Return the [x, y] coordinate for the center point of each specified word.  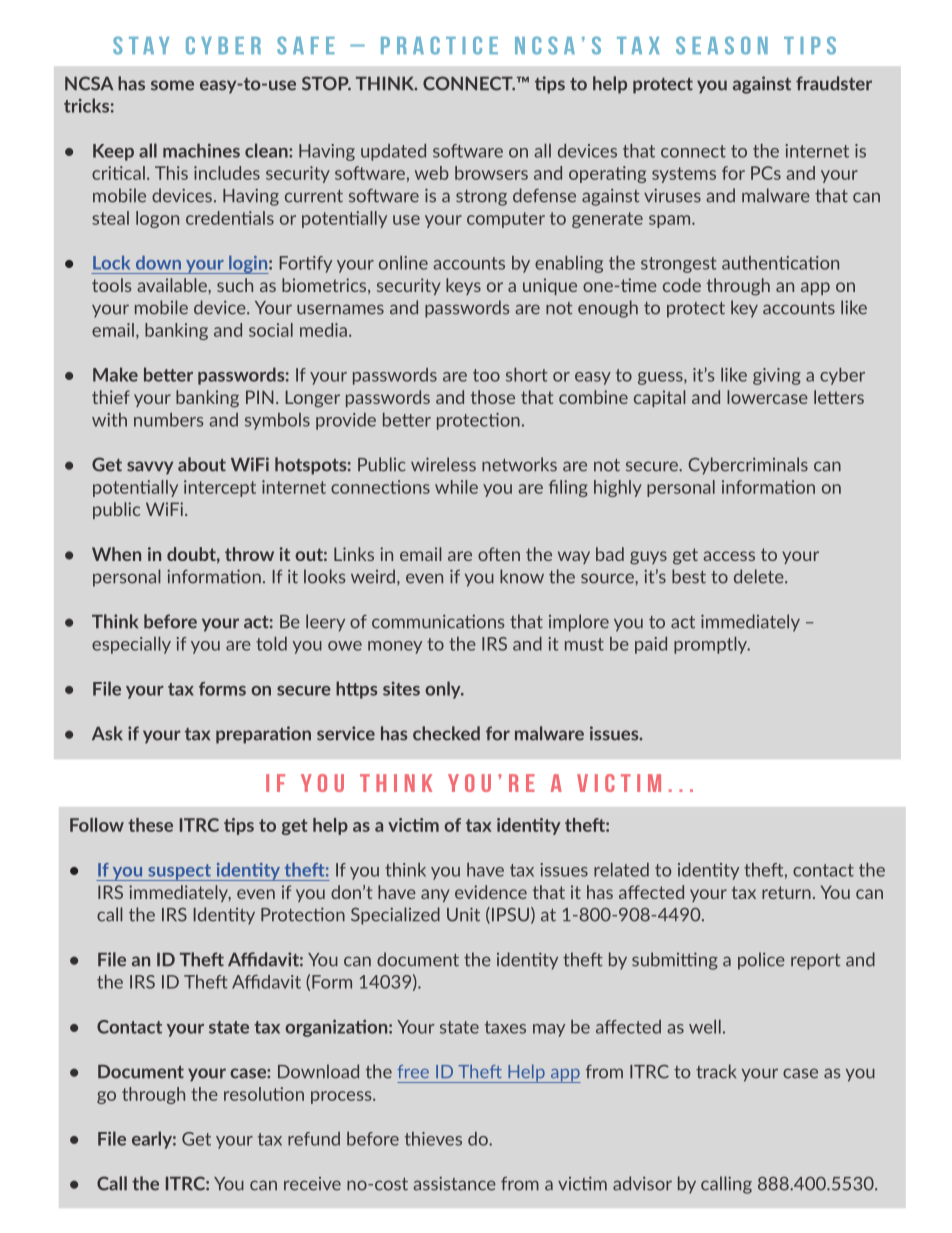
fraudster [834, 83]
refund [314, 1139]
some [172, 85]
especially [131, 645]
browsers [491, 173]
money [395, 647]
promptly [712, 645]
